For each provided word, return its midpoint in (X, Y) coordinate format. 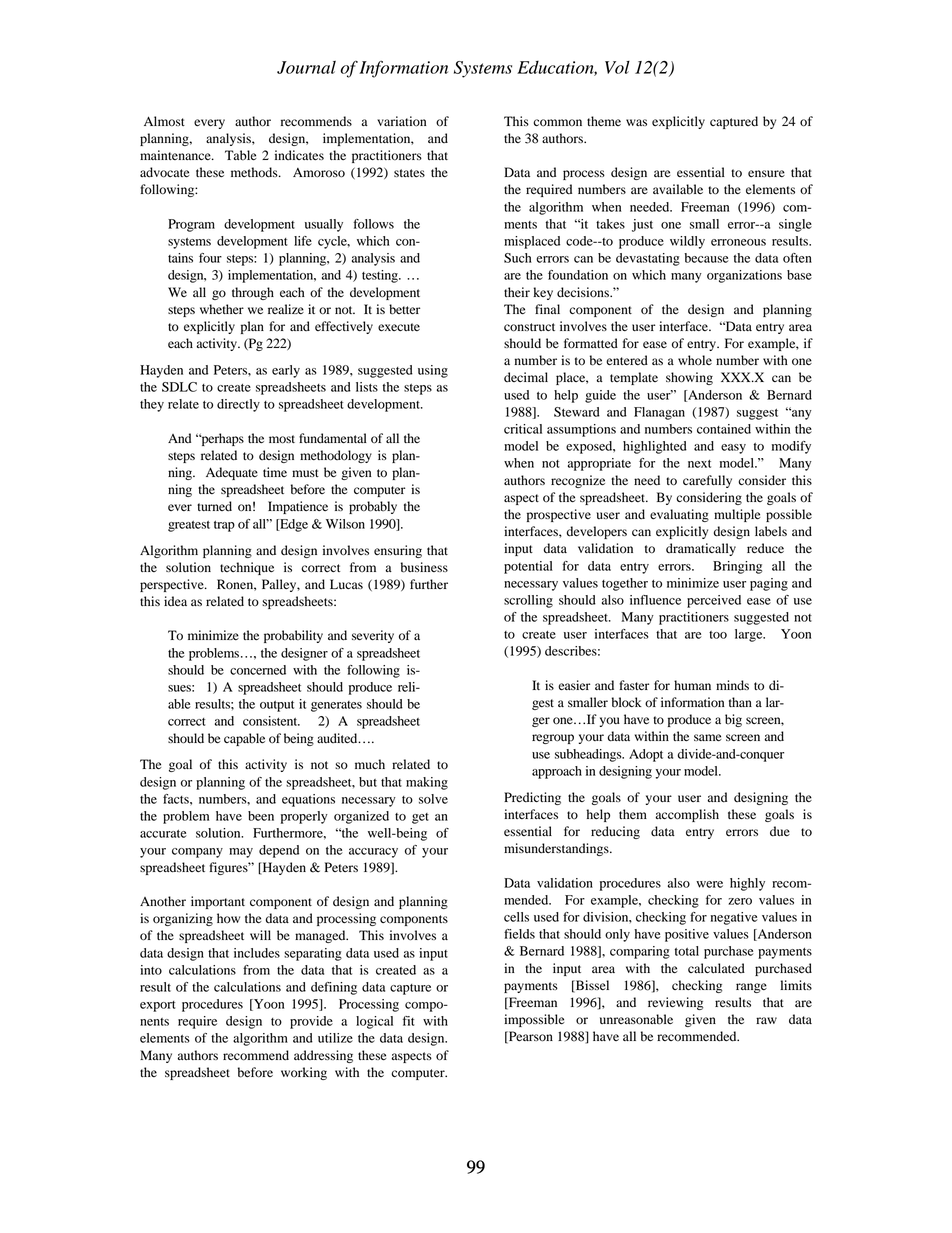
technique (247, 568)
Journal (306, 67)
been (261, 816)
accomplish (687, 815)
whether (222, 309)
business (424, 567)
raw (766, 1020)
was (636, 122)
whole (695, 360)
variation (401, 121)
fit (408, 1021)
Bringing (737, 567)
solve (433, 799)
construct (529, 327)
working (304, 1073)
